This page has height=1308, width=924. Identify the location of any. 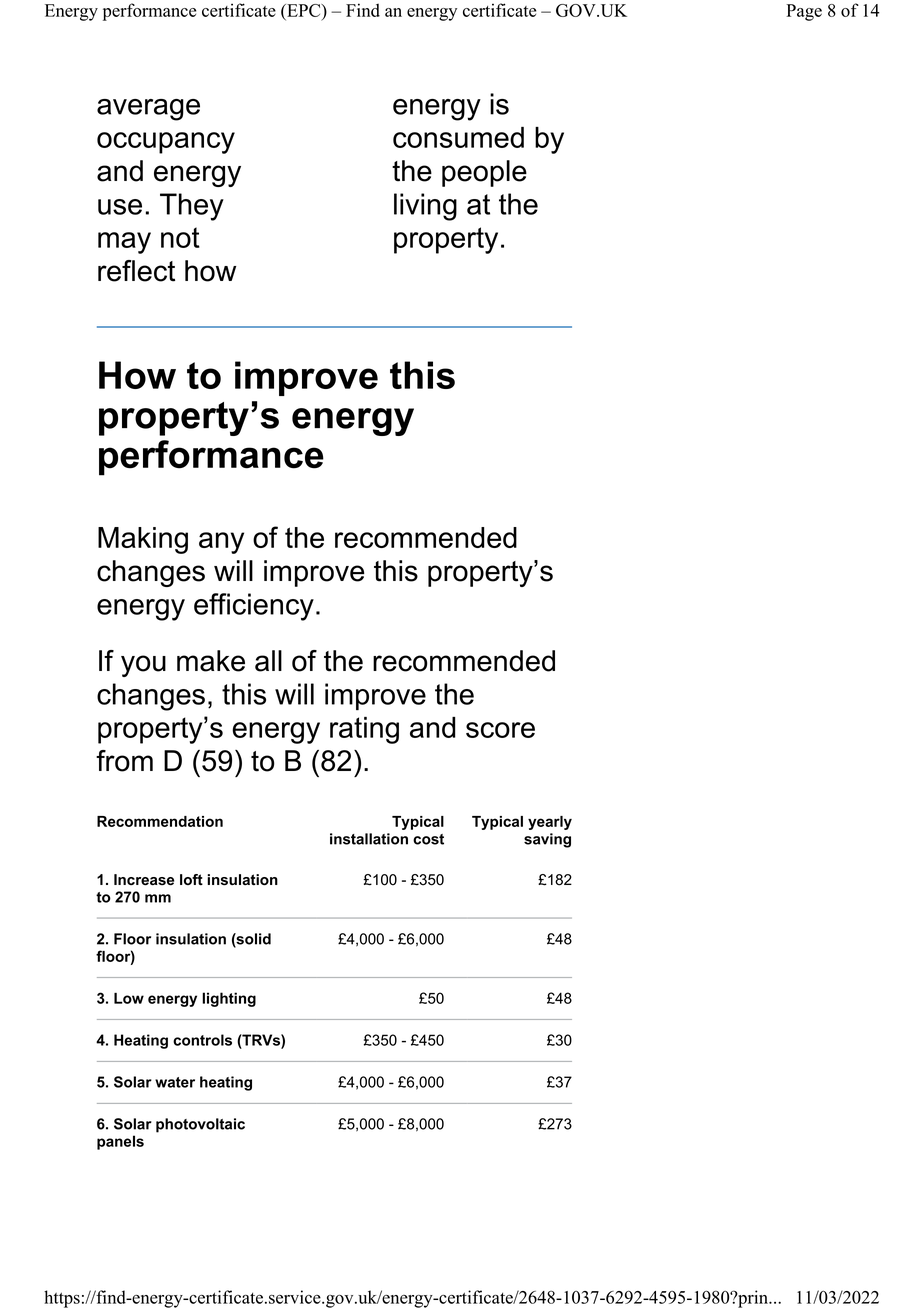
(221, 543).
